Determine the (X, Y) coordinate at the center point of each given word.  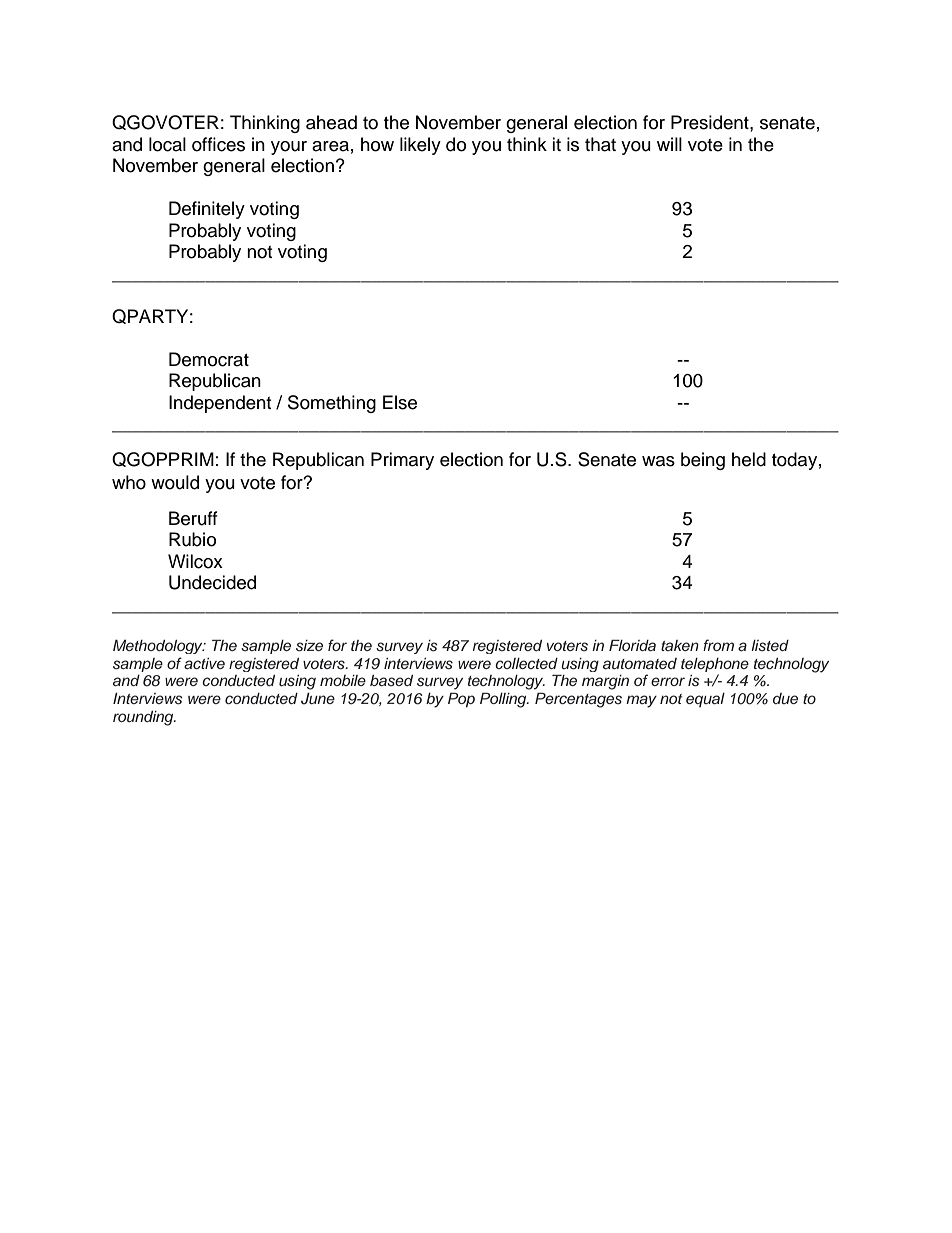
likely (420, 146)
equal (705, 700)
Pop (461, 700)
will (669, 144)
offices (218, 144)
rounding (144, 718)
